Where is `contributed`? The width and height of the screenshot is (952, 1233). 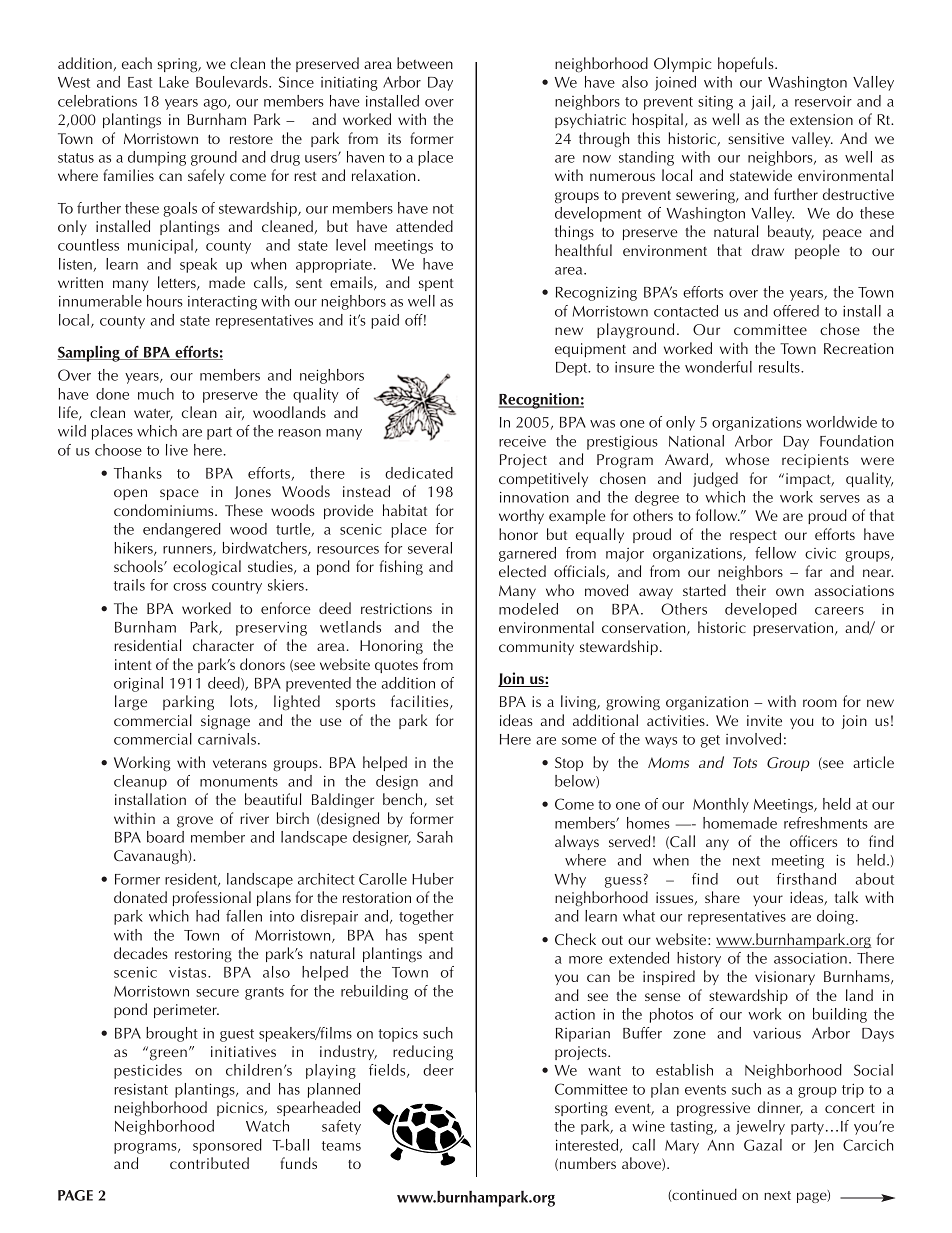
contributed is located at coordinates (209, 1163).
